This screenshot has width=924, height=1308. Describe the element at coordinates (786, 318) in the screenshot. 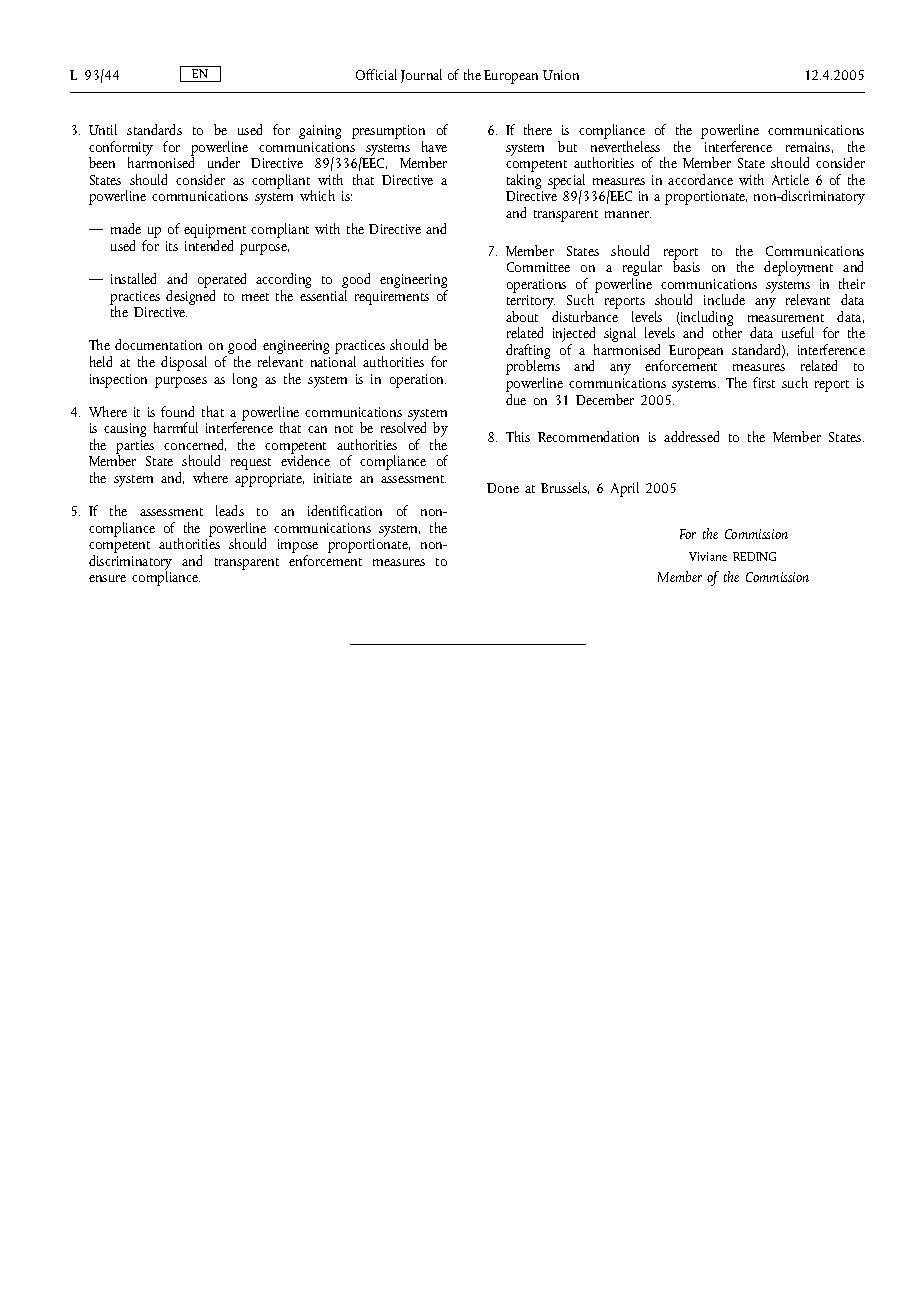

I see `measurement` at that location.
